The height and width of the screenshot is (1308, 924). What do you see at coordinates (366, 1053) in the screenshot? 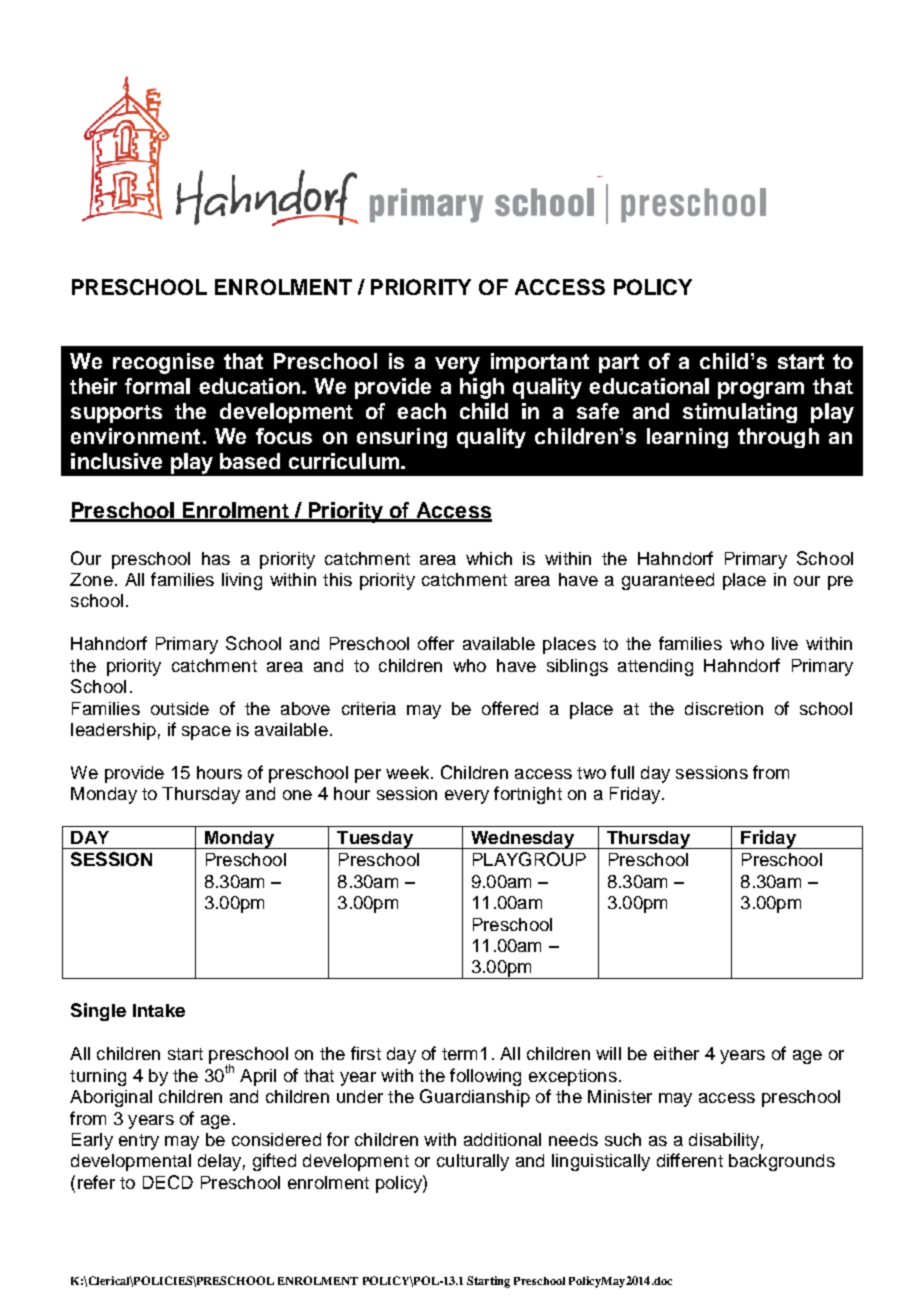
I see `first` at bounding box center [366, 1053].
